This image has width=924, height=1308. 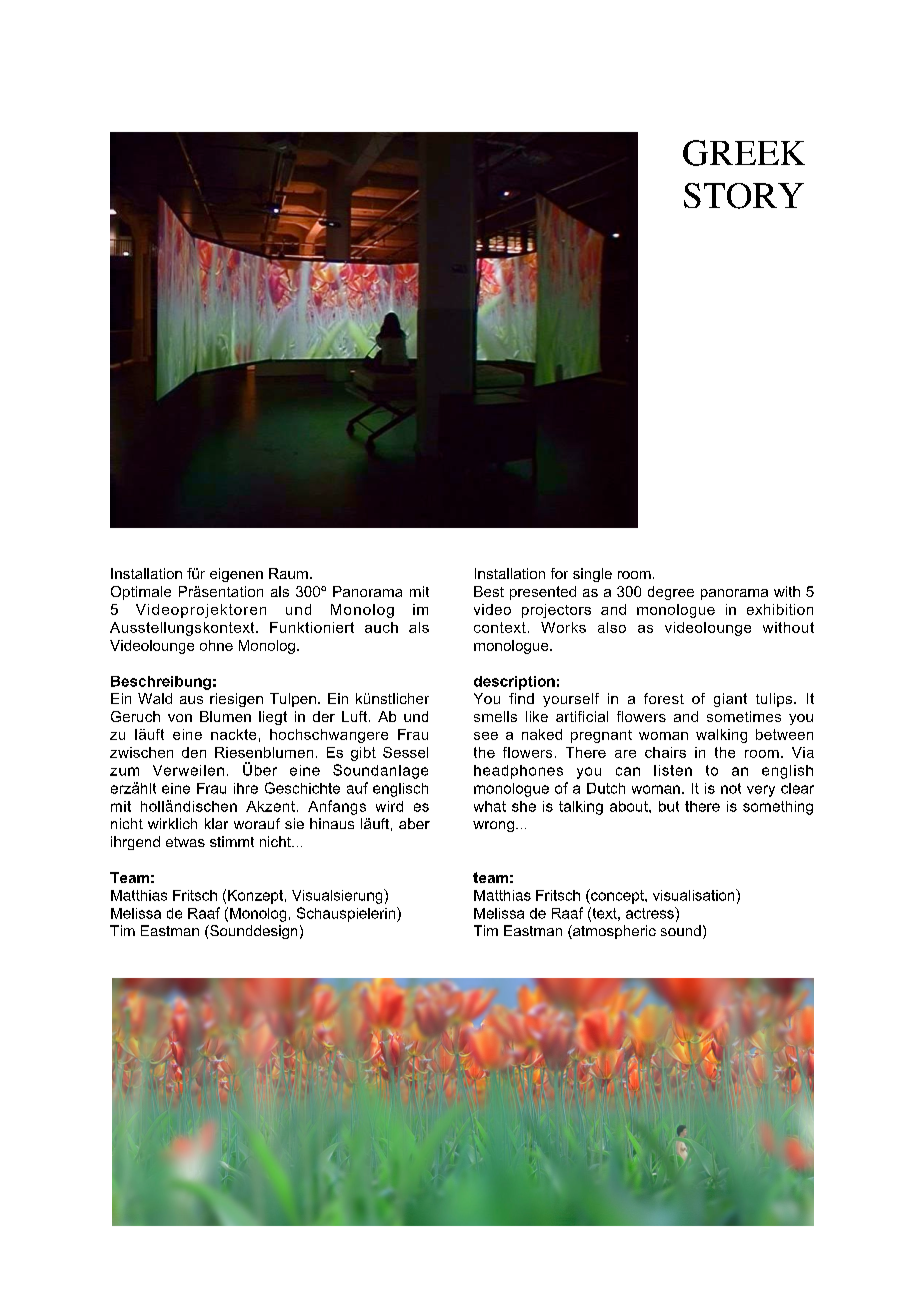 I want to click on GREEK, so click(x=744, y=153).
